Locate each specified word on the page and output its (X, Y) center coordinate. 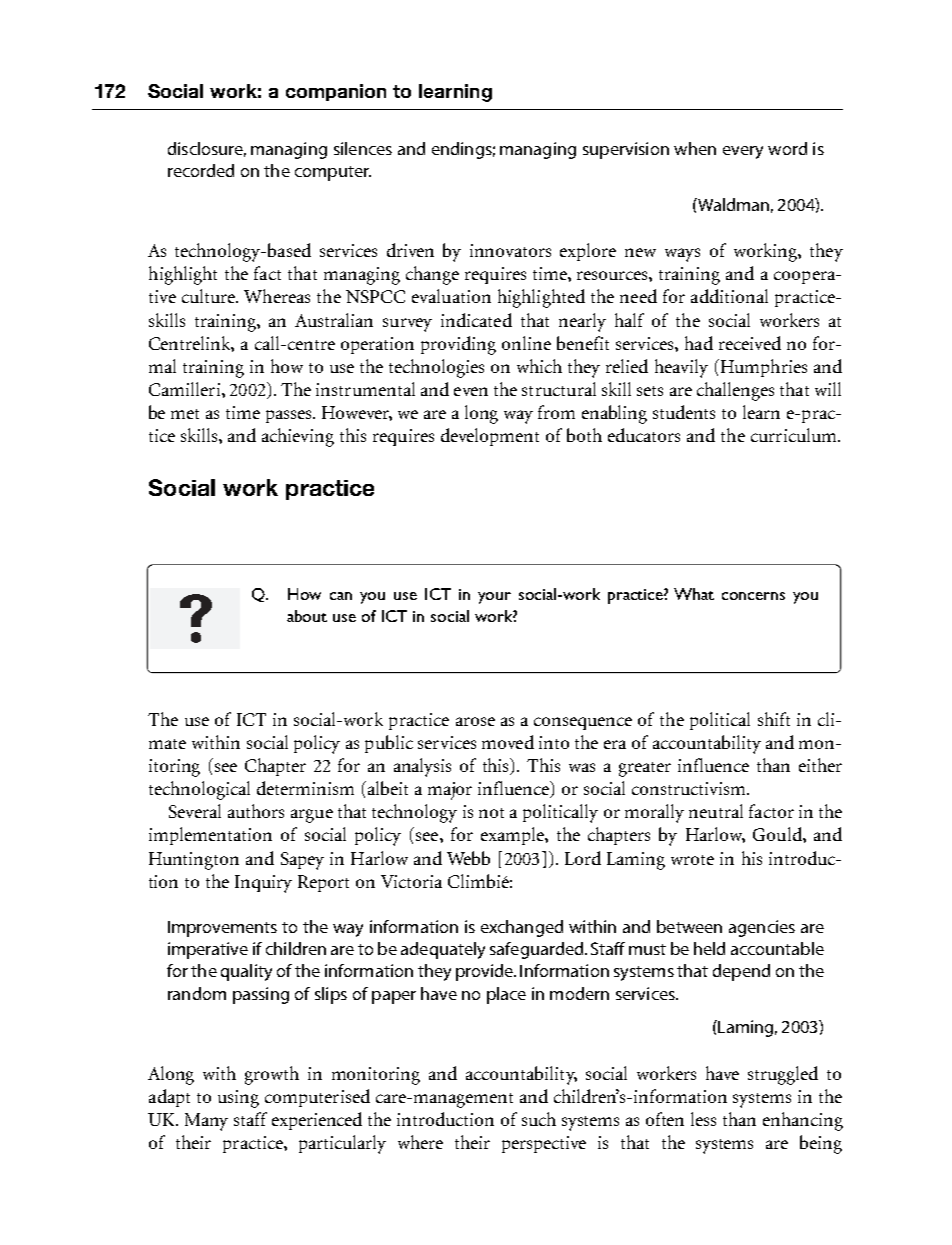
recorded (201, 170)
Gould (778, 834)
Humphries (762, 368)
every (743, 152)
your (494, 598)
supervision (626, 150)
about (307, 616)
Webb (468, 858)
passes (290, 416)
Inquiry (263, 884)
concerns (753, 596)
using (238, 1099)
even (471, 391)
